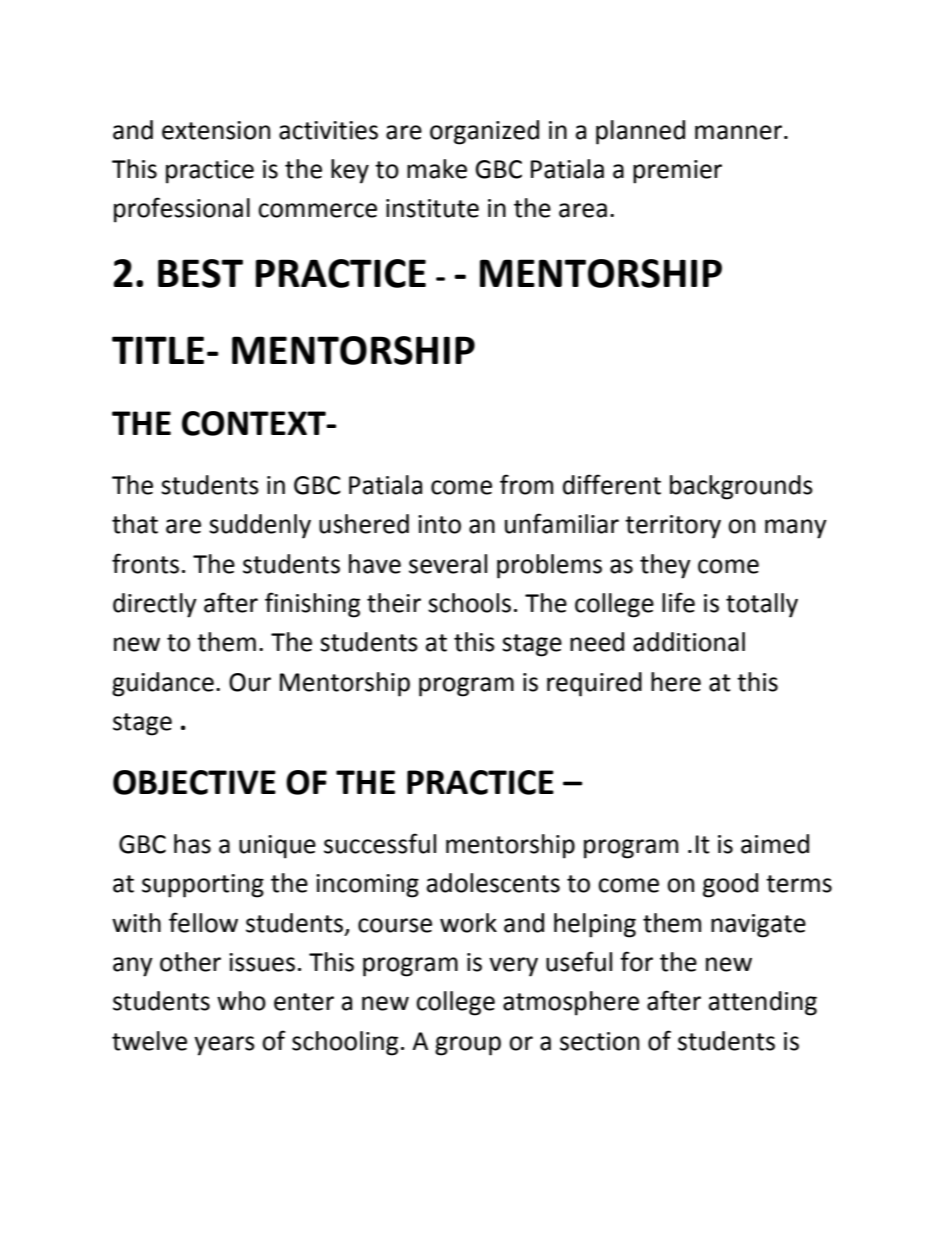 The height and width of the image is (1233, 952). What do you see at coordinates (216, 130) in the image?
I see `extension` at bounding box center [216, 130].
